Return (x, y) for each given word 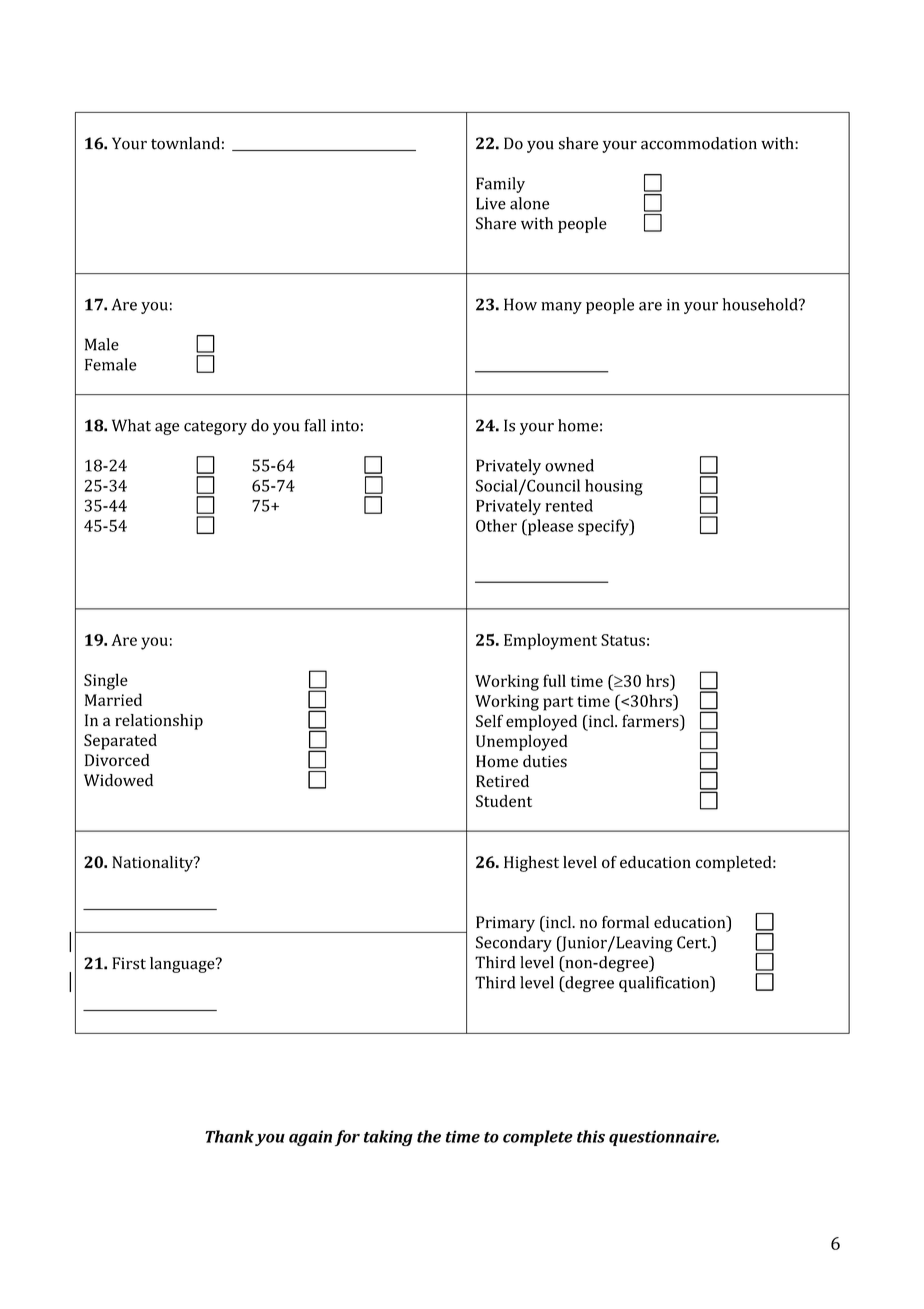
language (183, 965)
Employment (550, 641)
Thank (229, 1136)
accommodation (699, 143)
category (215, 428)
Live (491, 203)
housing (614, 487)
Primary (505, 924)
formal (625, 922)
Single (106, 681)
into (345, 426)
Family (500, 185)
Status (623, 640)
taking (388, 1138)
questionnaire (664, 1138)
